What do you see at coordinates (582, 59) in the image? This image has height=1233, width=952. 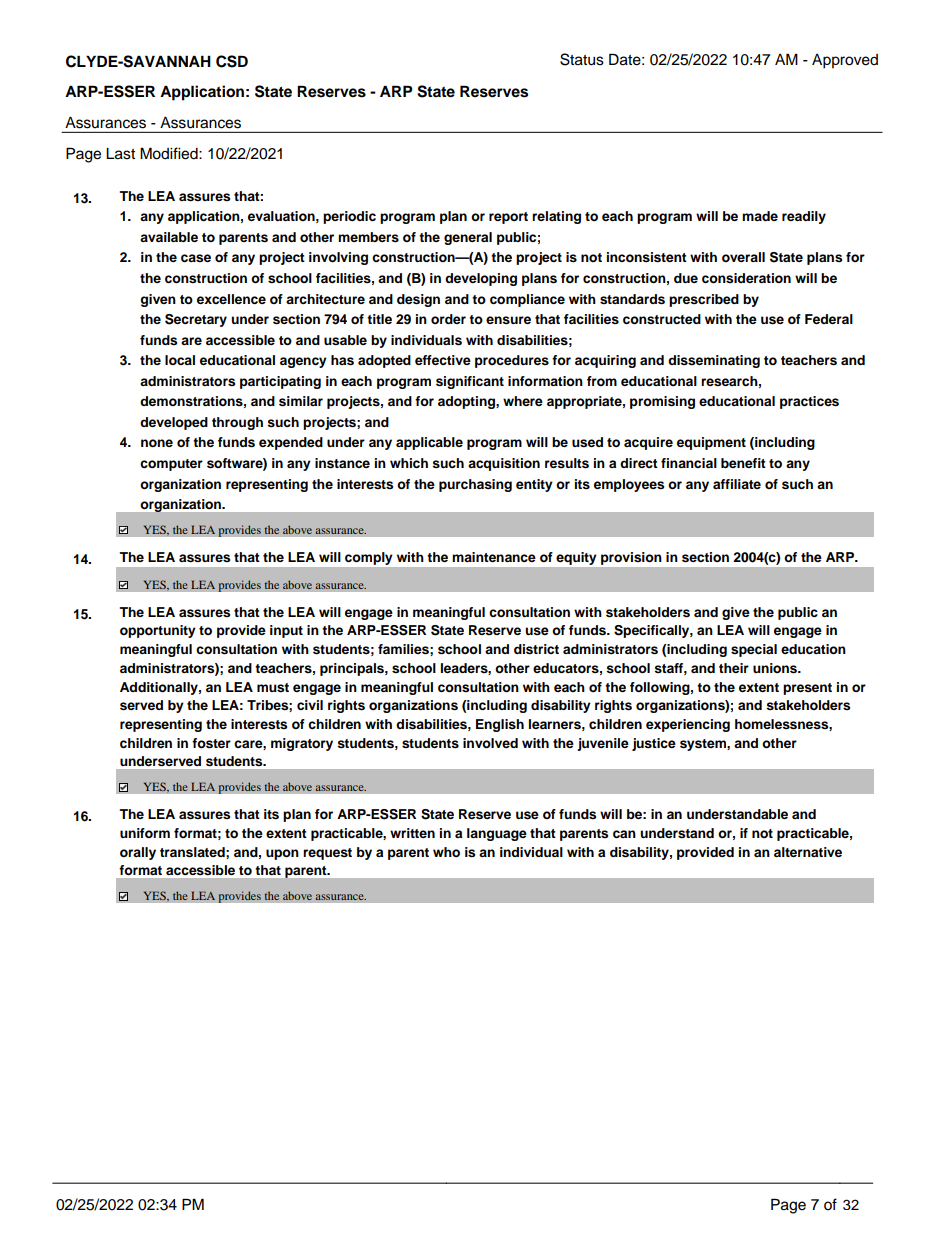 I see `Status` at bounding box center [582, 59].
